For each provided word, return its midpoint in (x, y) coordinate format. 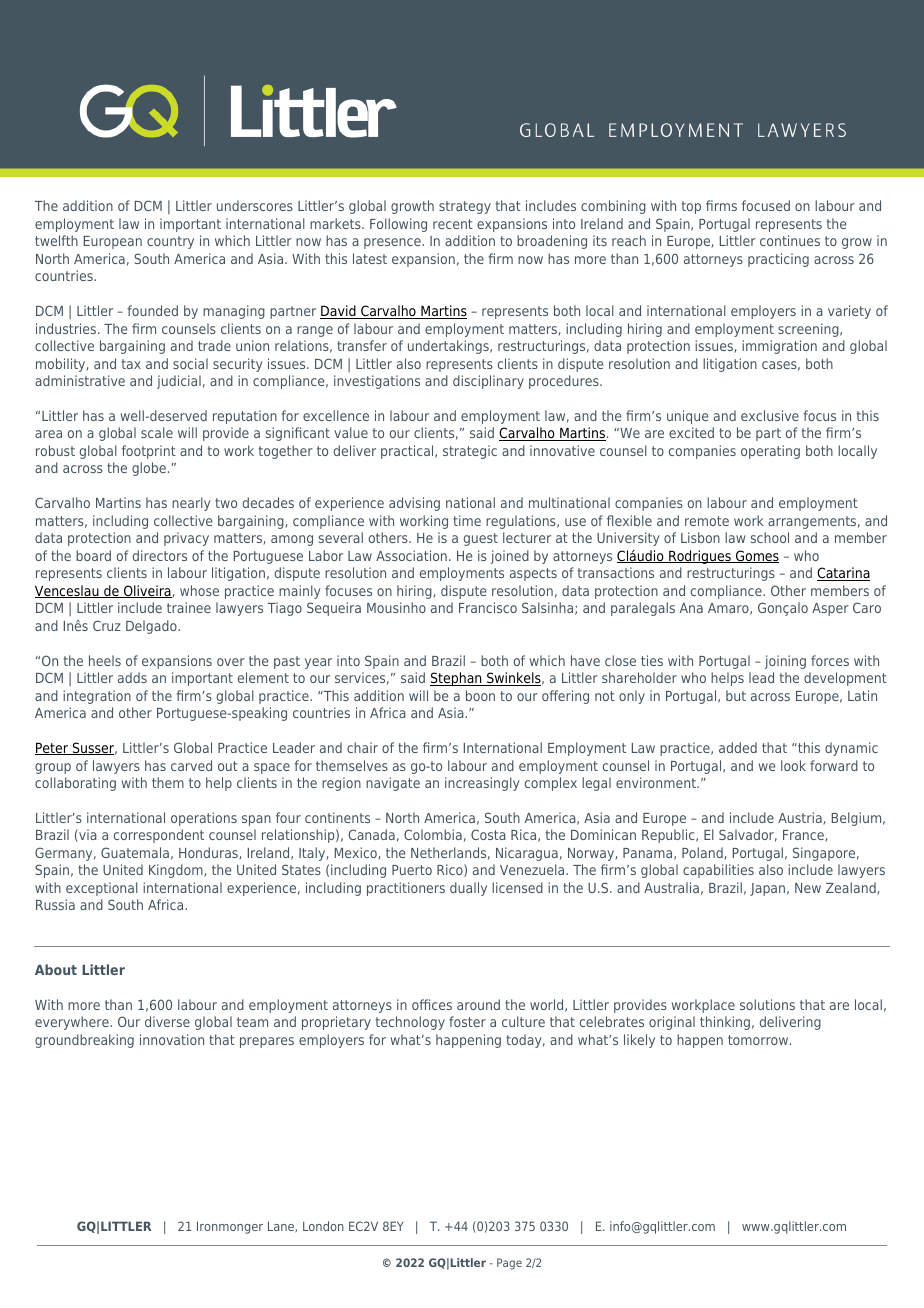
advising (414, 504)
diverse (167, 1021)
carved (191, 765)
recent (453, 224)
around (478, 1004)
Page (509, 1264)
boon (480, 695)
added (738, 747)
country (170, 242)
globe (149, 469)
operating (770, 452)
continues (790, 240)
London (323, 1226)
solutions (767, 1004)
